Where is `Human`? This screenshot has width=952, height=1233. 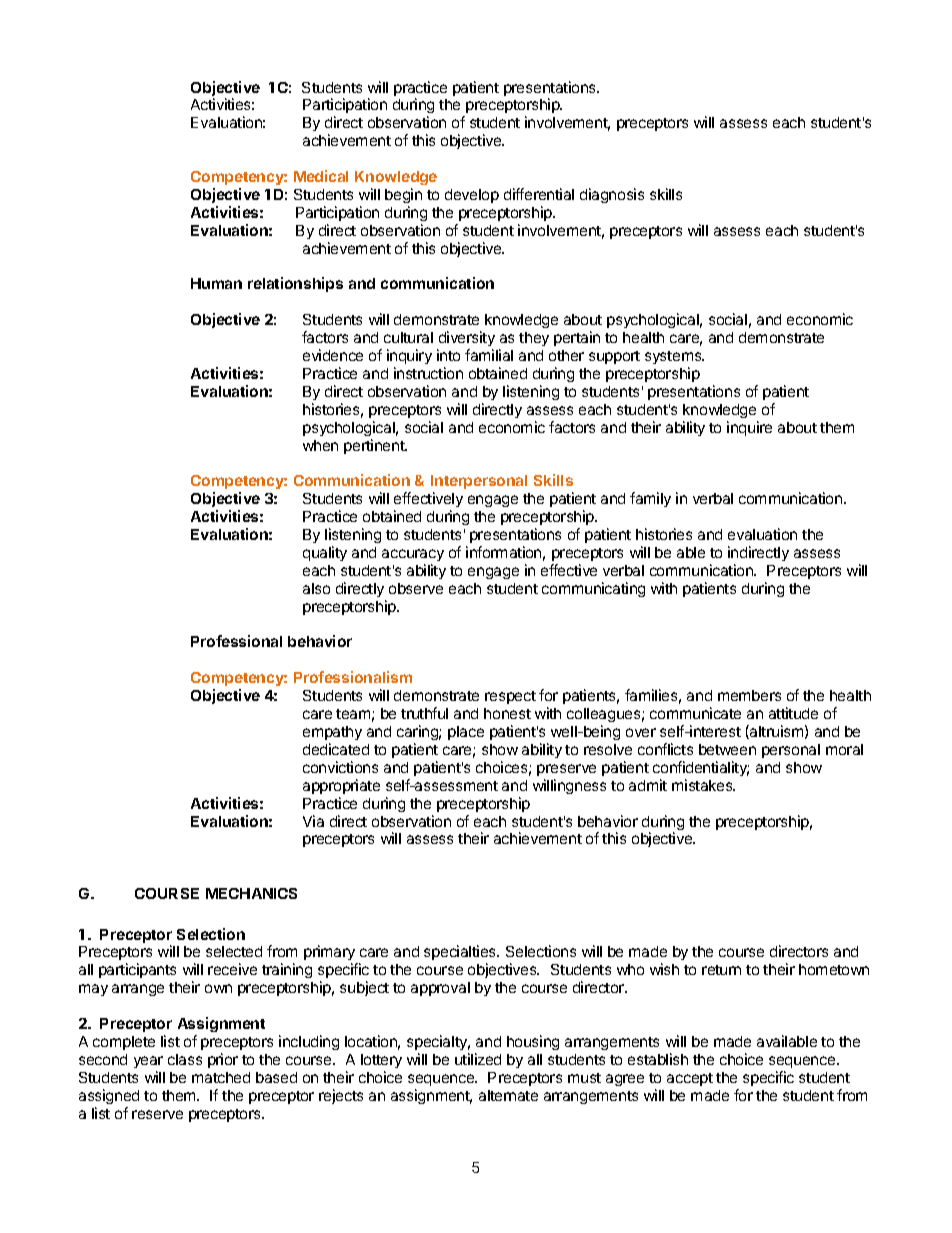 Human is located at coordinates (216, 283).
